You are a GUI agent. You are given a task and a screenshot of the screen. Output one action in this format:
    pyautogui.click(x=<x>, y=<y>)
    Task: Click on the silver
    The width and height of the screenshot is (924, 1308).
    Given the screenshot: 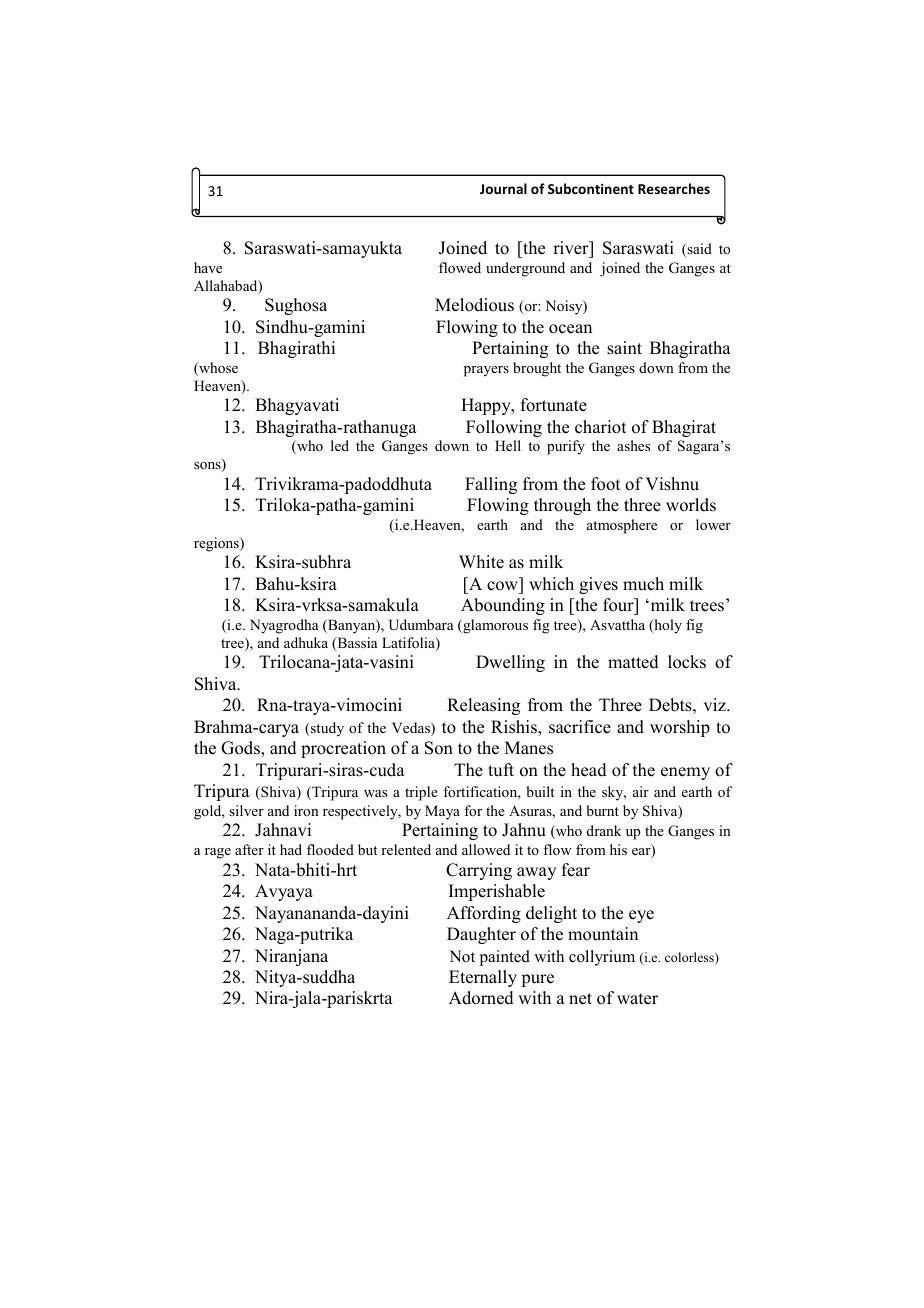 What is the action you would take?
    pyautogui.click(x=246, y=810)
